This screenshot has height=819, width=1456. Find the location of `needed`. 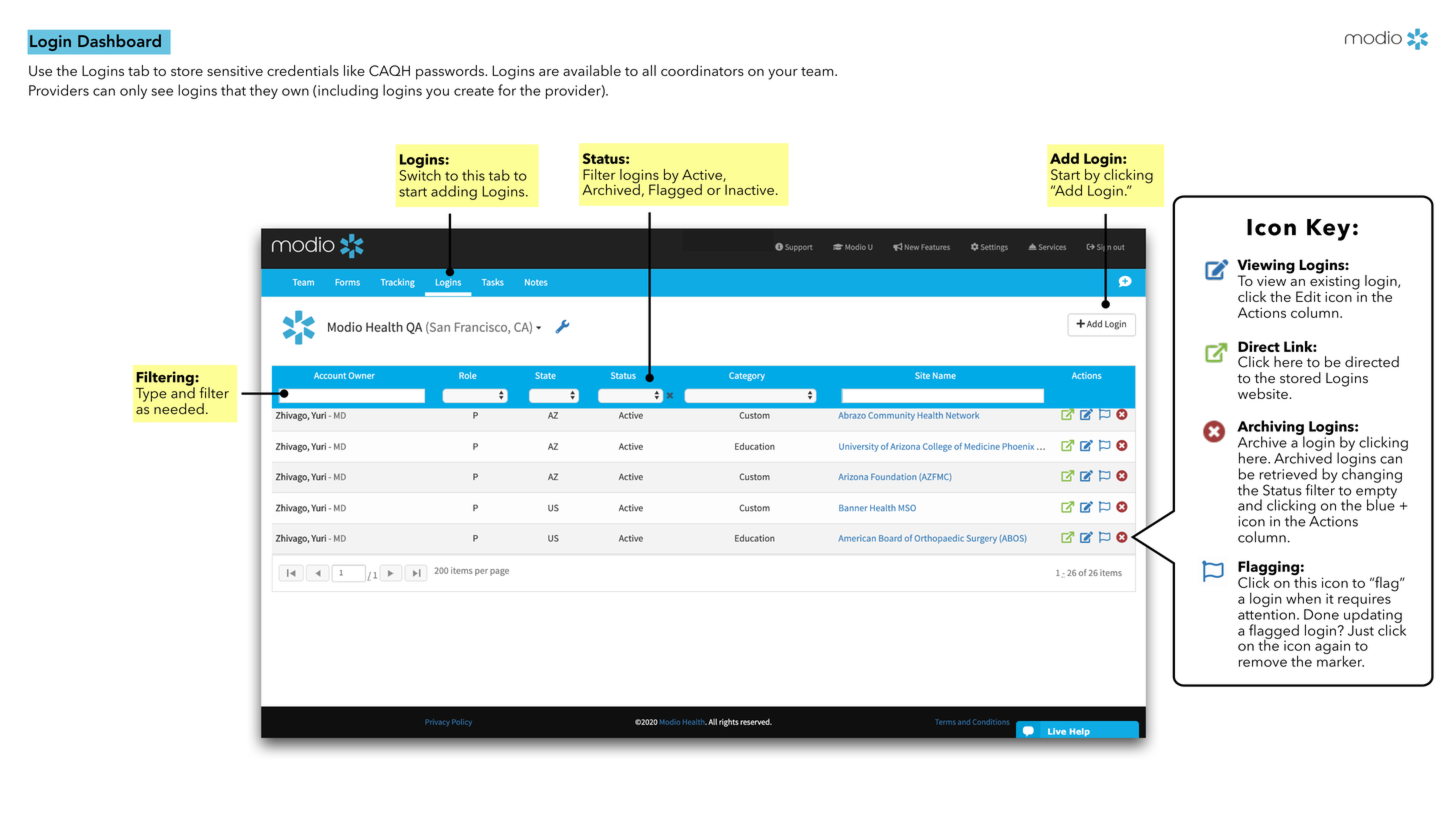

needed is located at coordinates (179, 409).
